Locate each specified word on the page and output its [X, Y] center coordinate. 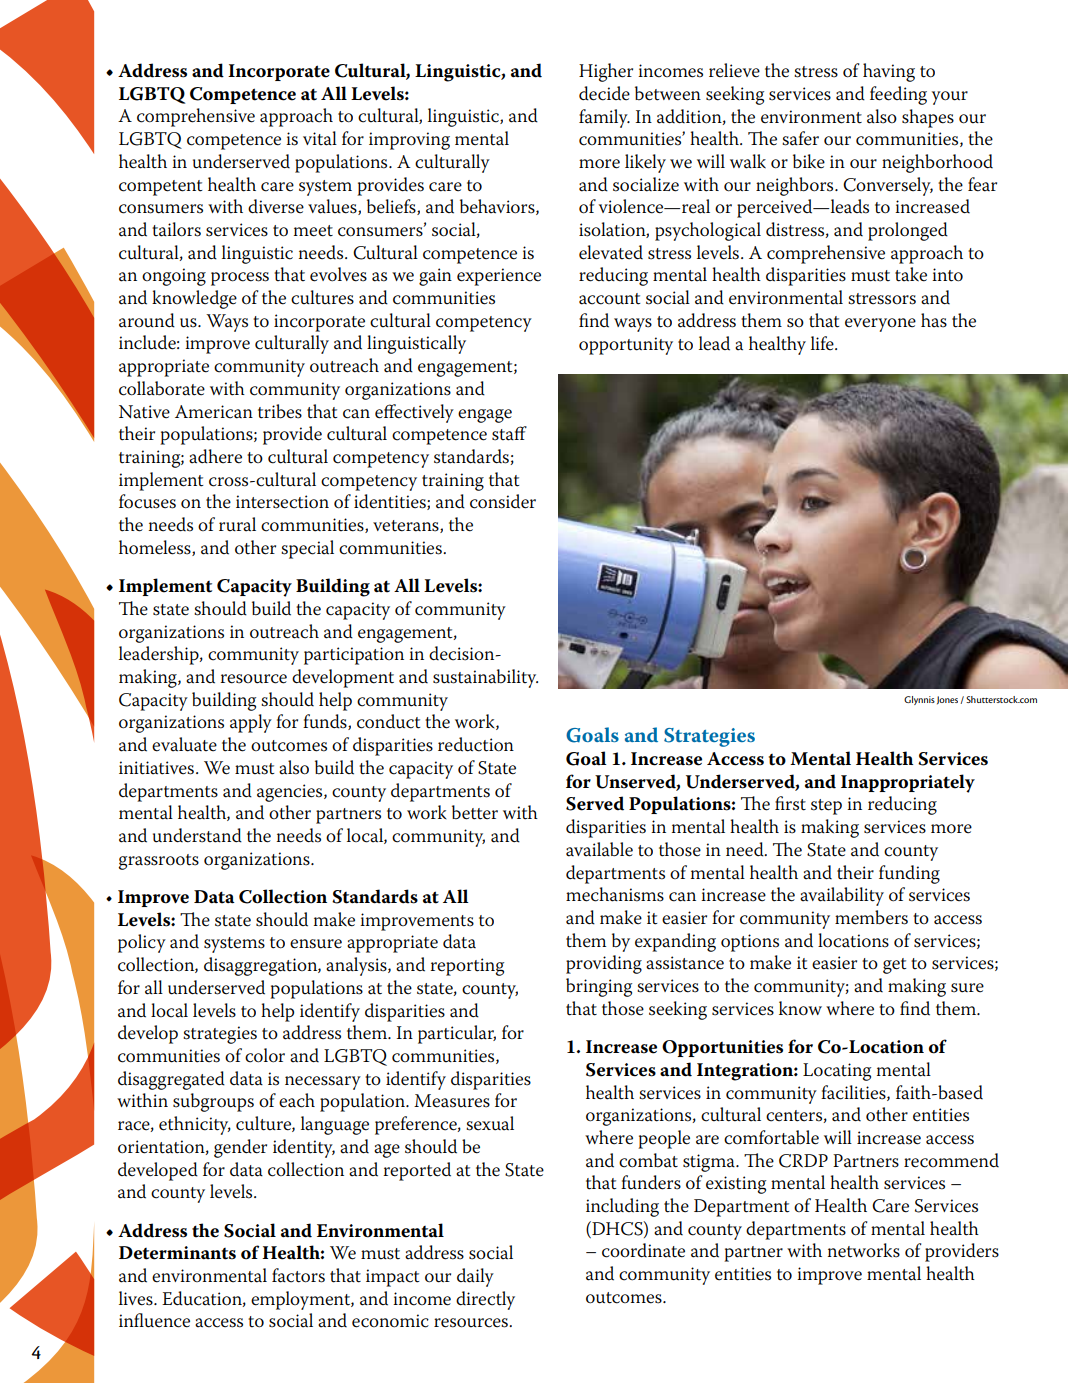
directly [485, 1300]
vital [320, 138]
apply [251, 723]
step [826, 807]
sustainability [485, 678]
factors [298, 1275]
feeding [898, 95]
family [604, 118]
